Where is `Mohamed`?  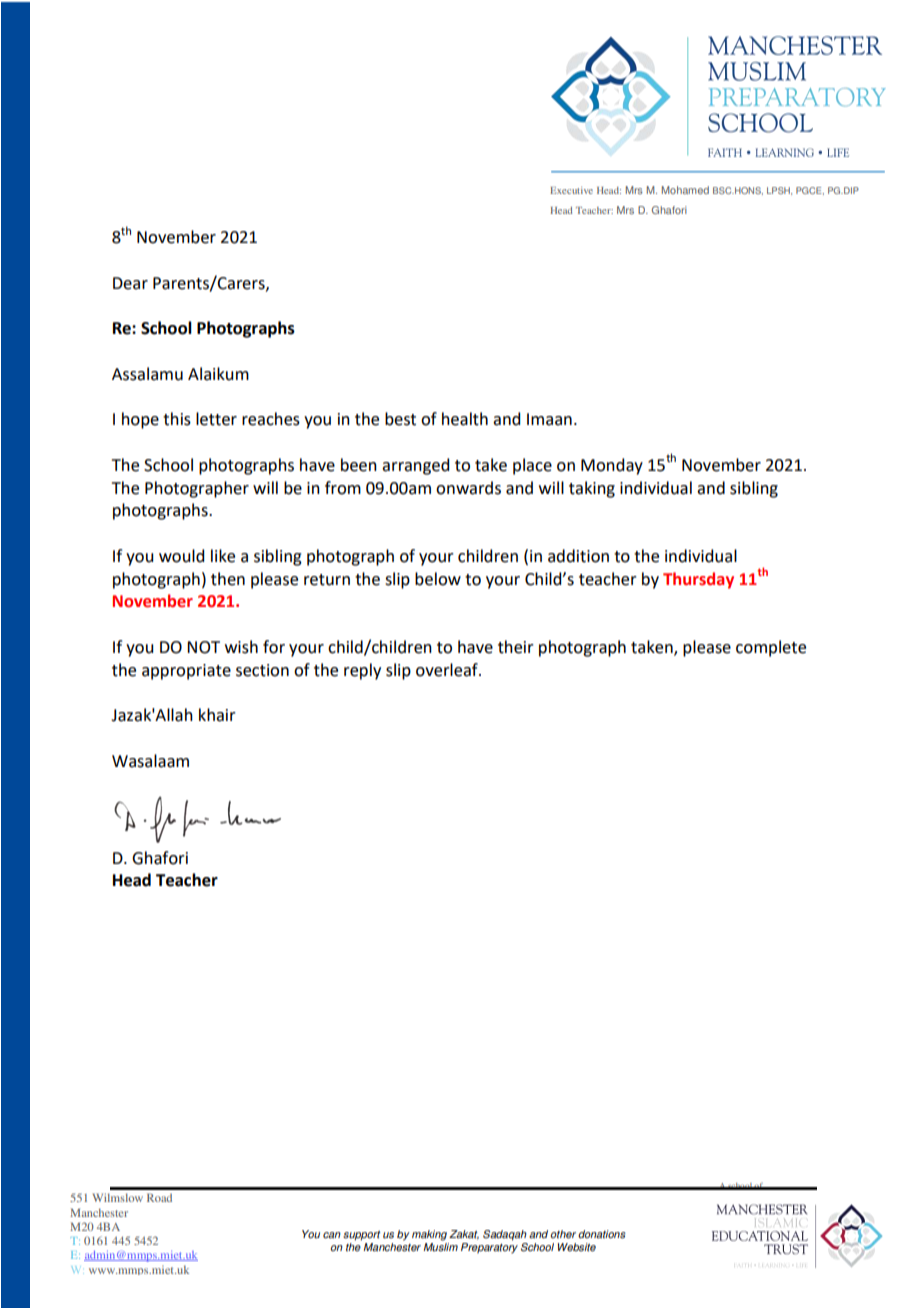
Mohamed is located at coordinates (685, 190).
